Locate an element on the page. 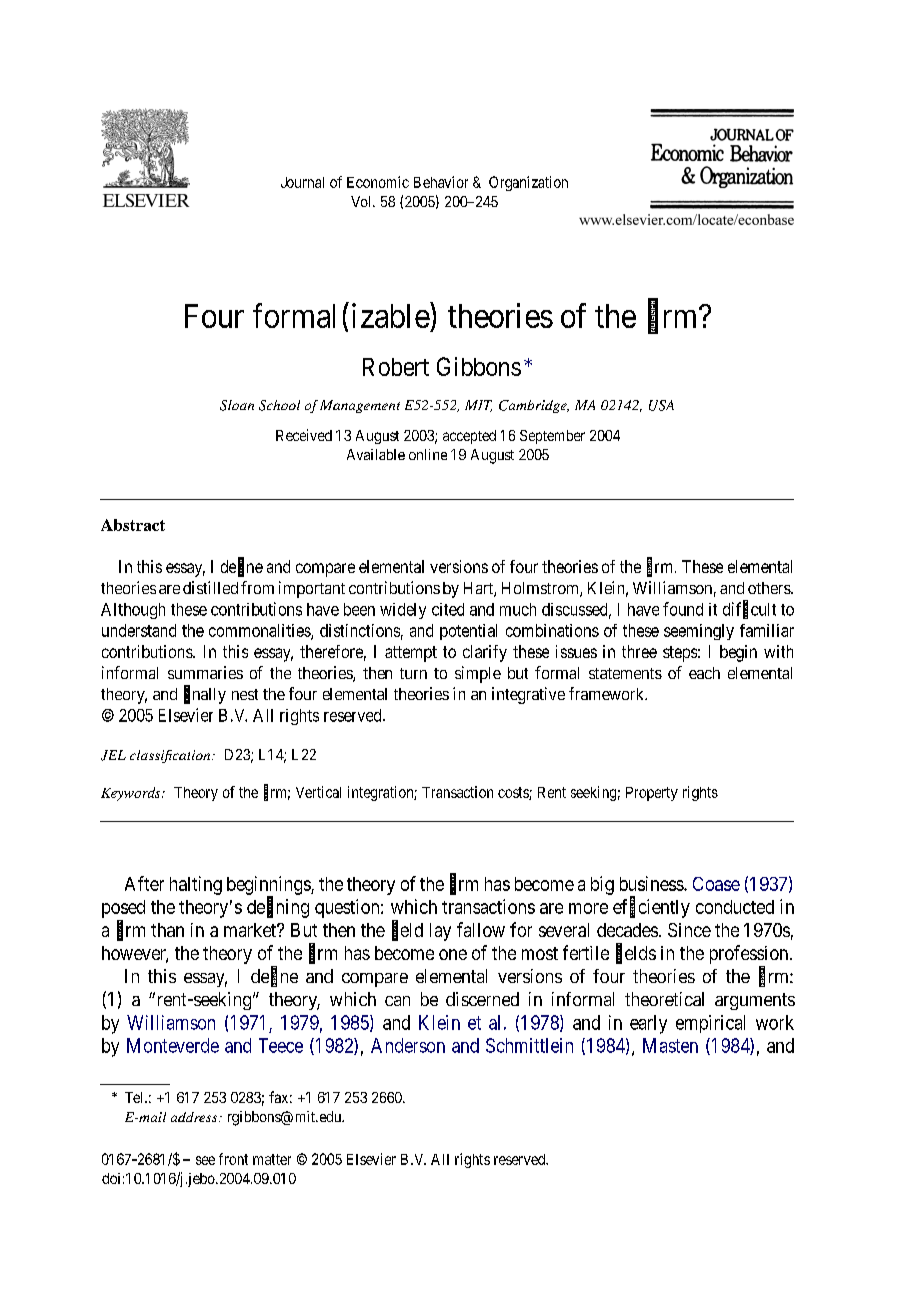 The width and height of the page is (903, 1316). Journal is located at coordinates (302, 182).
